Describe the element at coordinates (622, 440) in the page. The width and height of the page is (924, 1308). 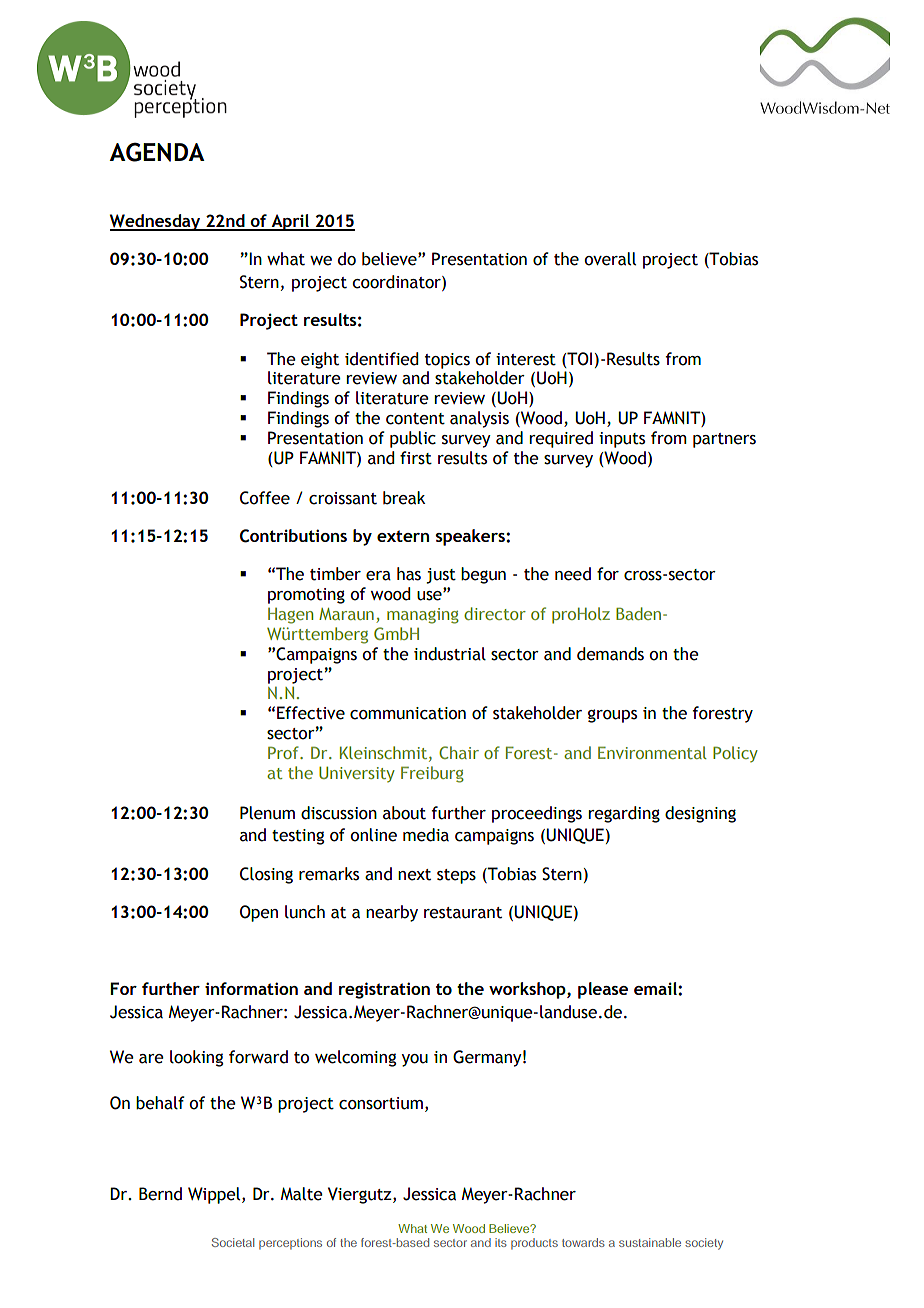
I see `inputs` at that location.
